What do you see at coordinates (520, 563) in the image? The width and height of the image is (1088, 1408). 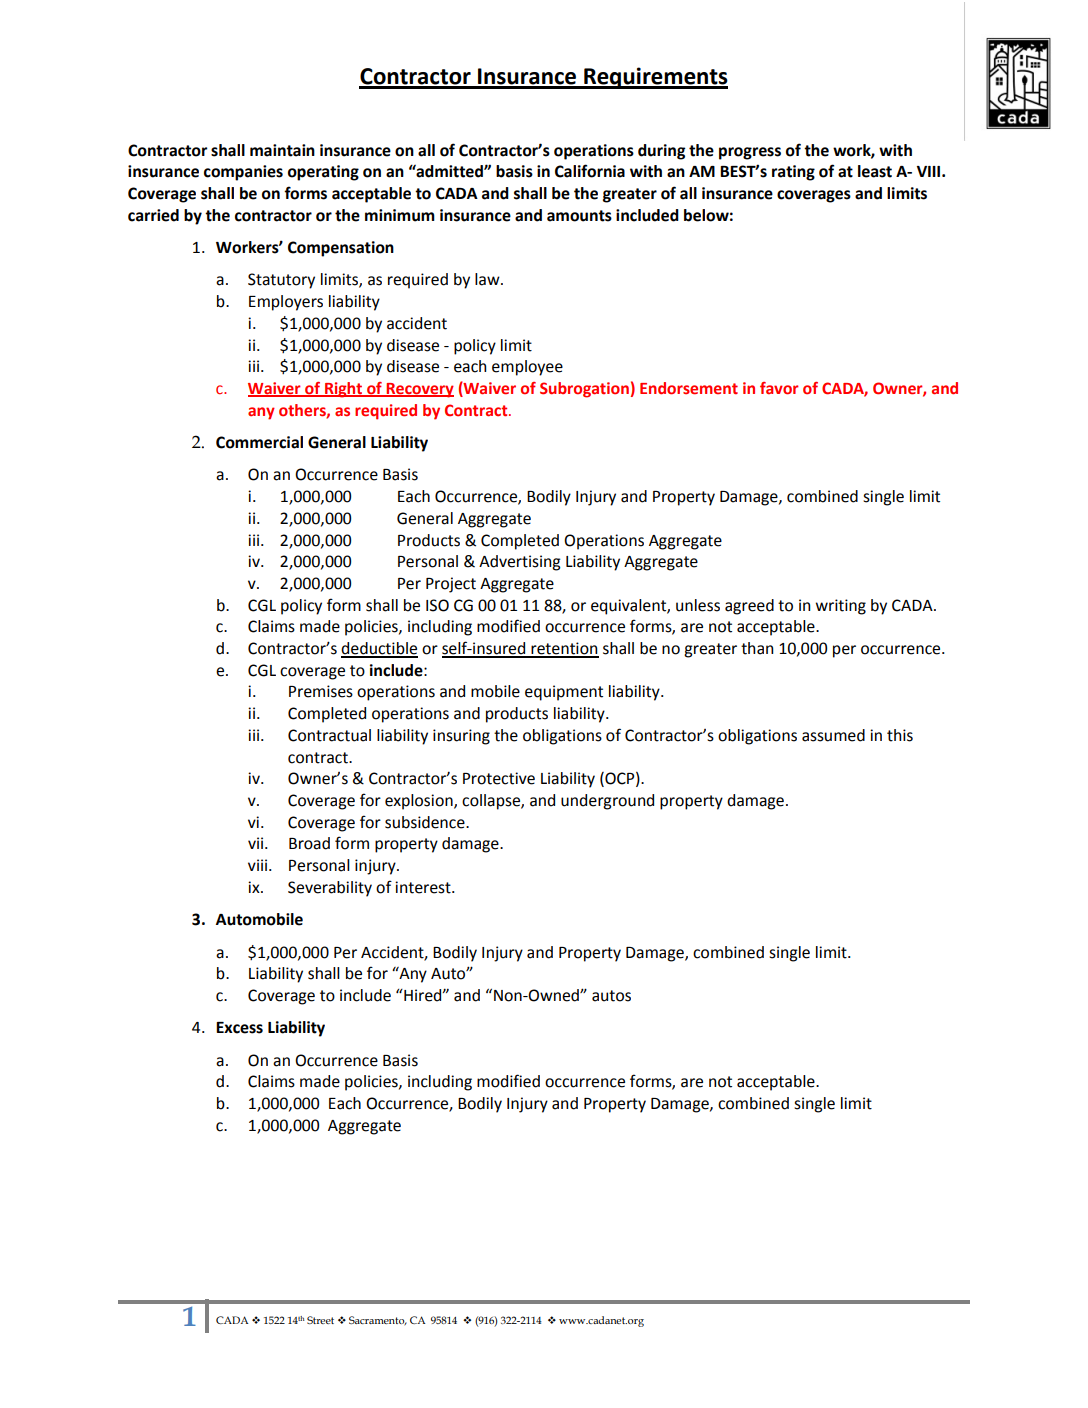 I see `Advertising` at bounding box center [520, 563].
